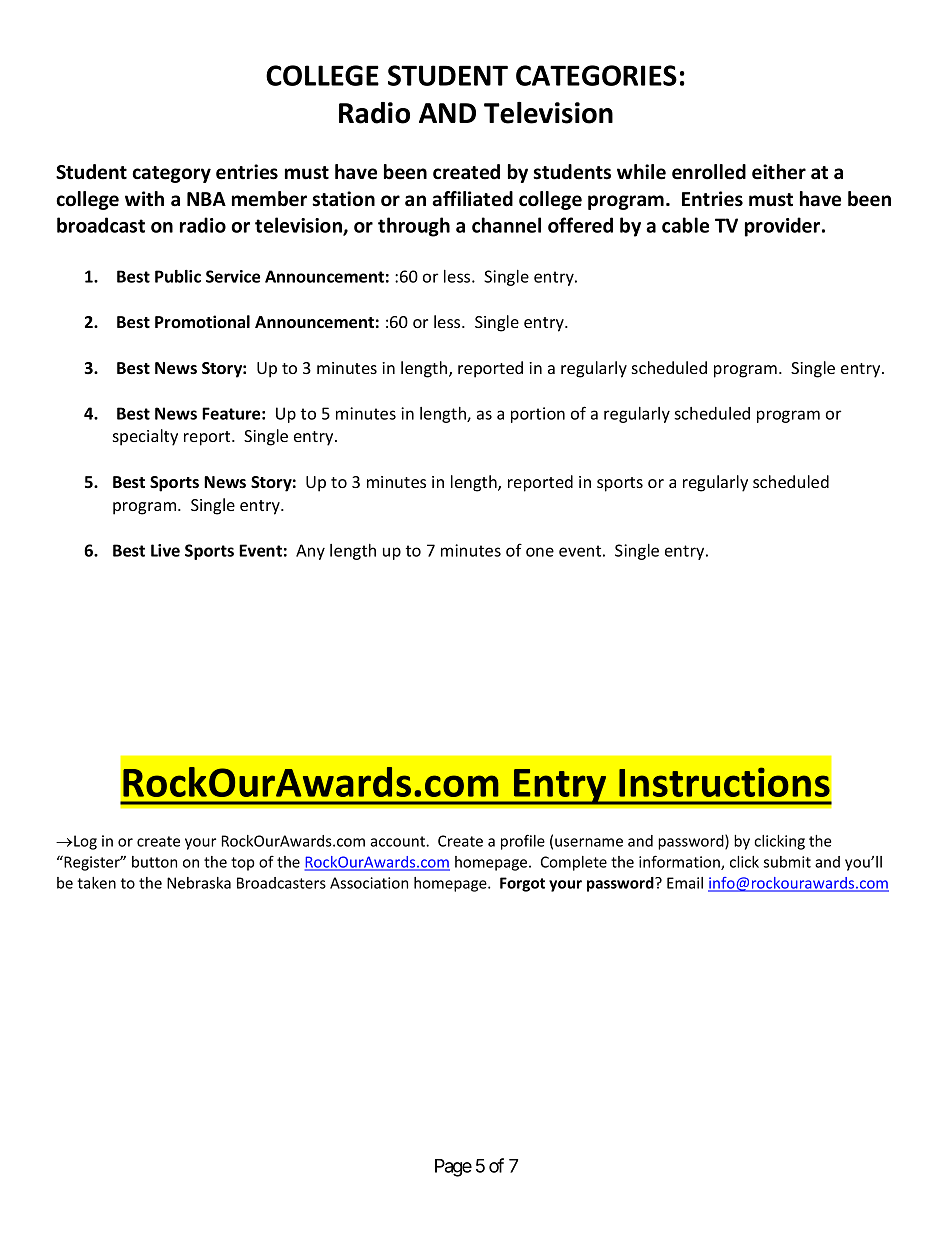  Describe the element at coordinates (538, 415) in the screenshot. I see `portion` at that location.
